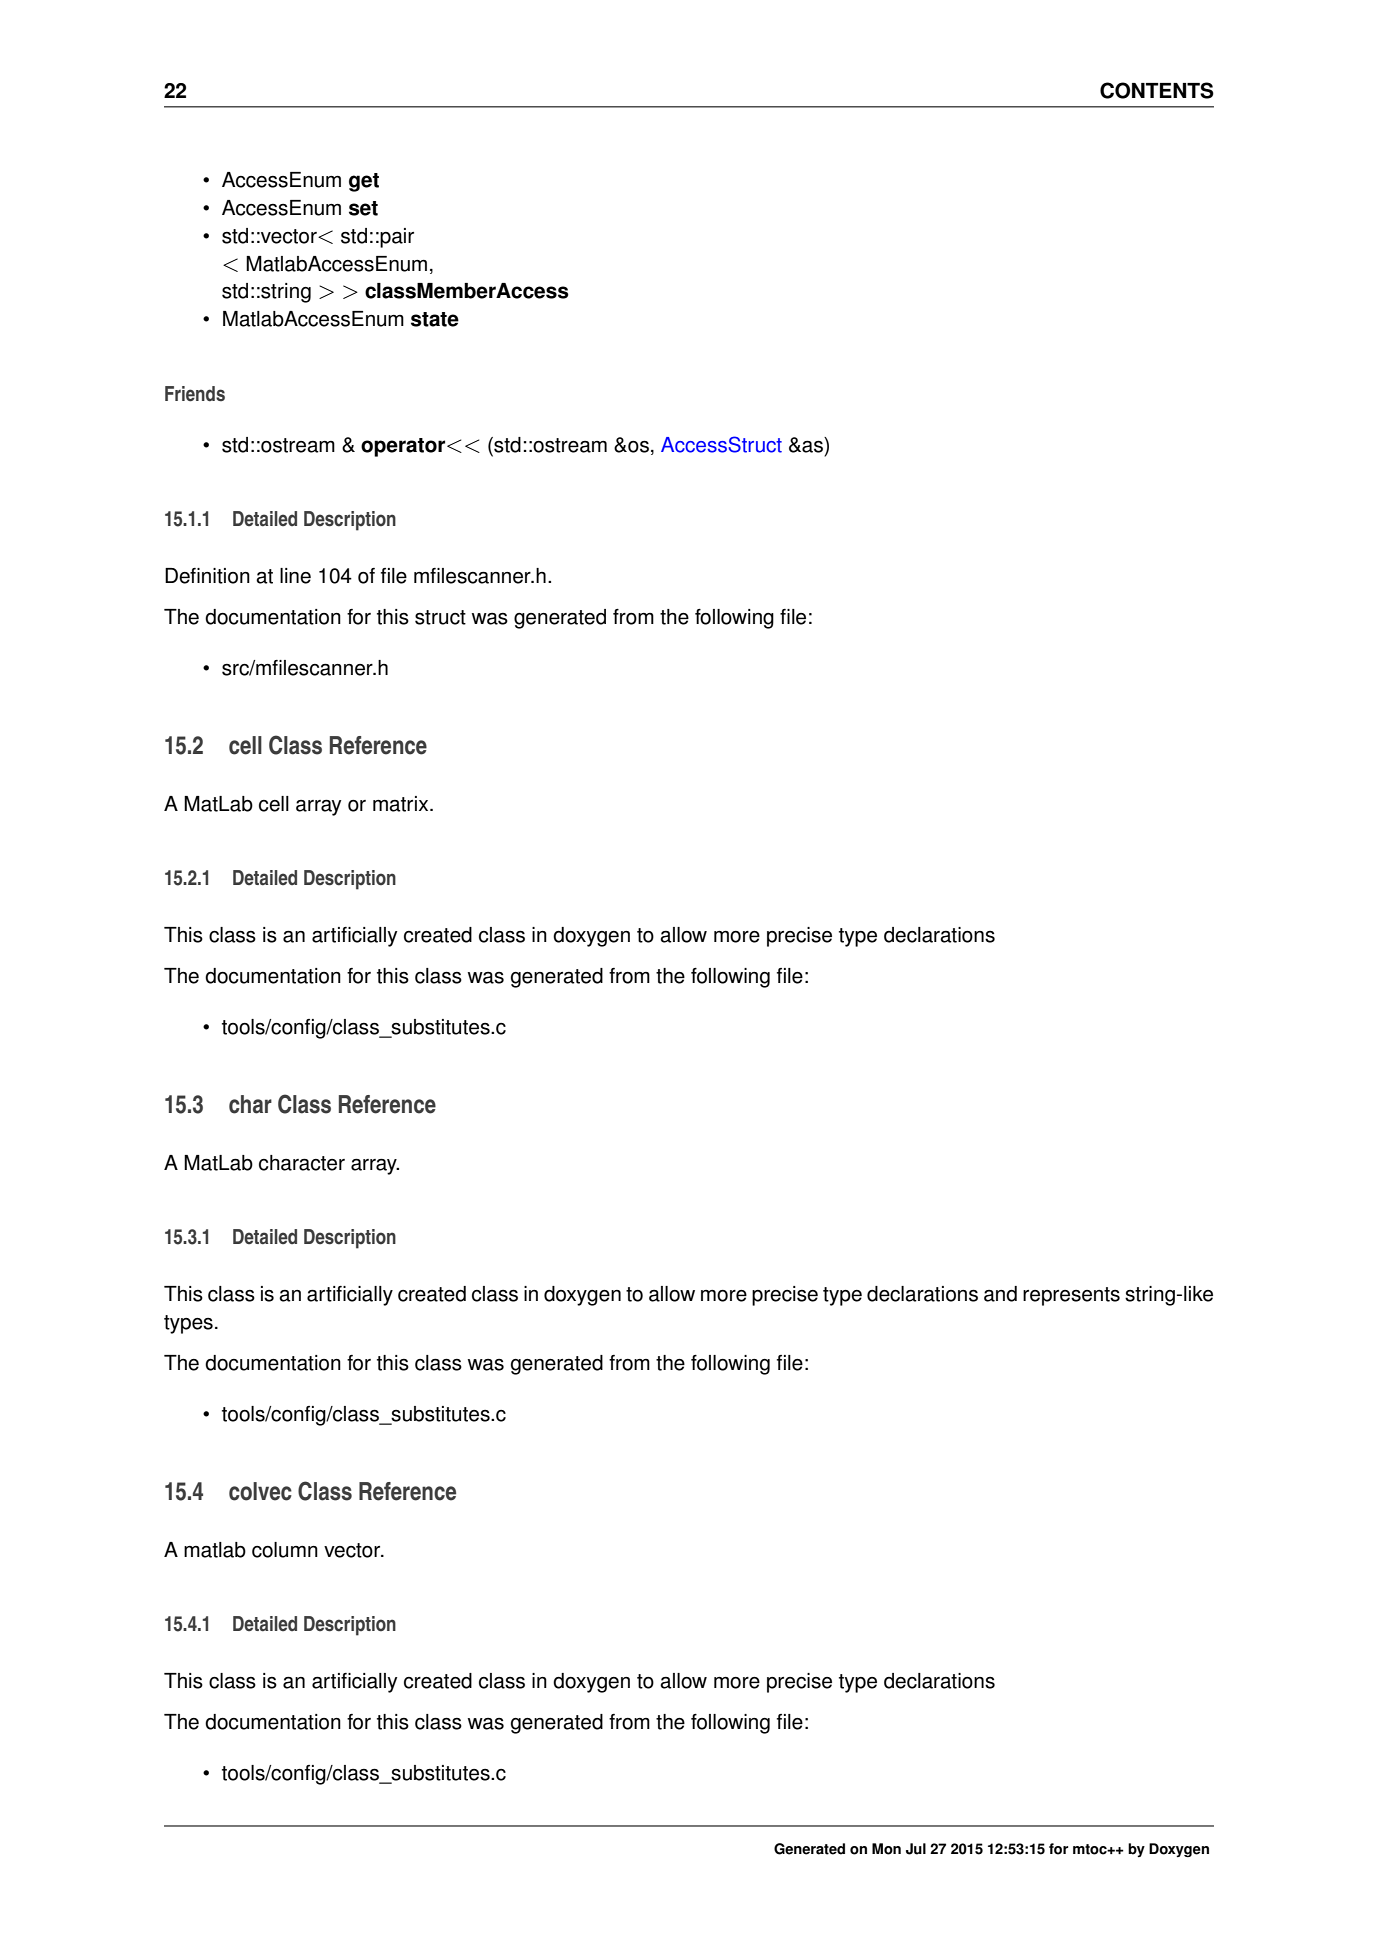  What do you see at coordinates (435, 319) in the image?
I see `state` at bounding box center [435, 319].
